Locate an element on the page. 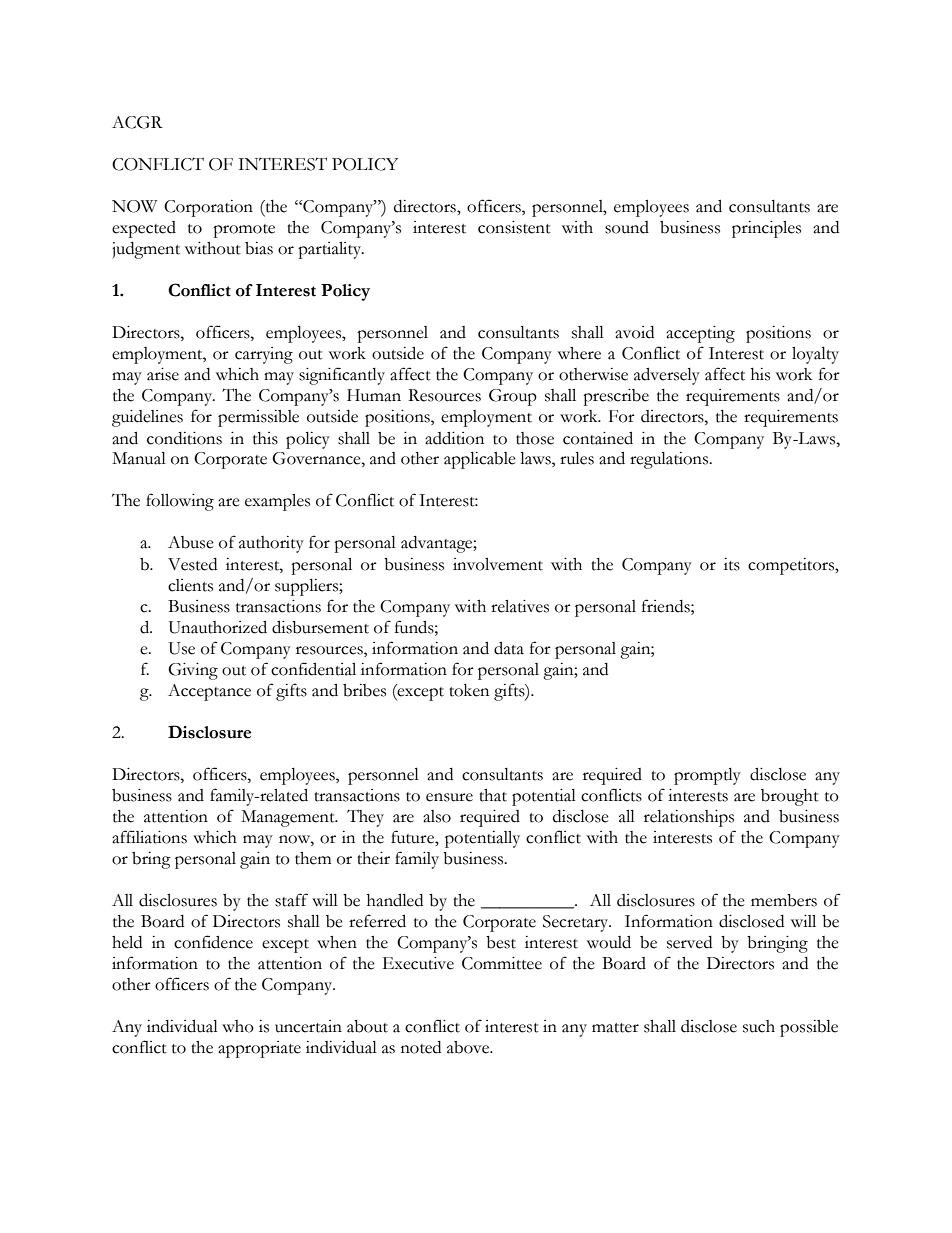  regulations is located at coordinates (670, 460).
